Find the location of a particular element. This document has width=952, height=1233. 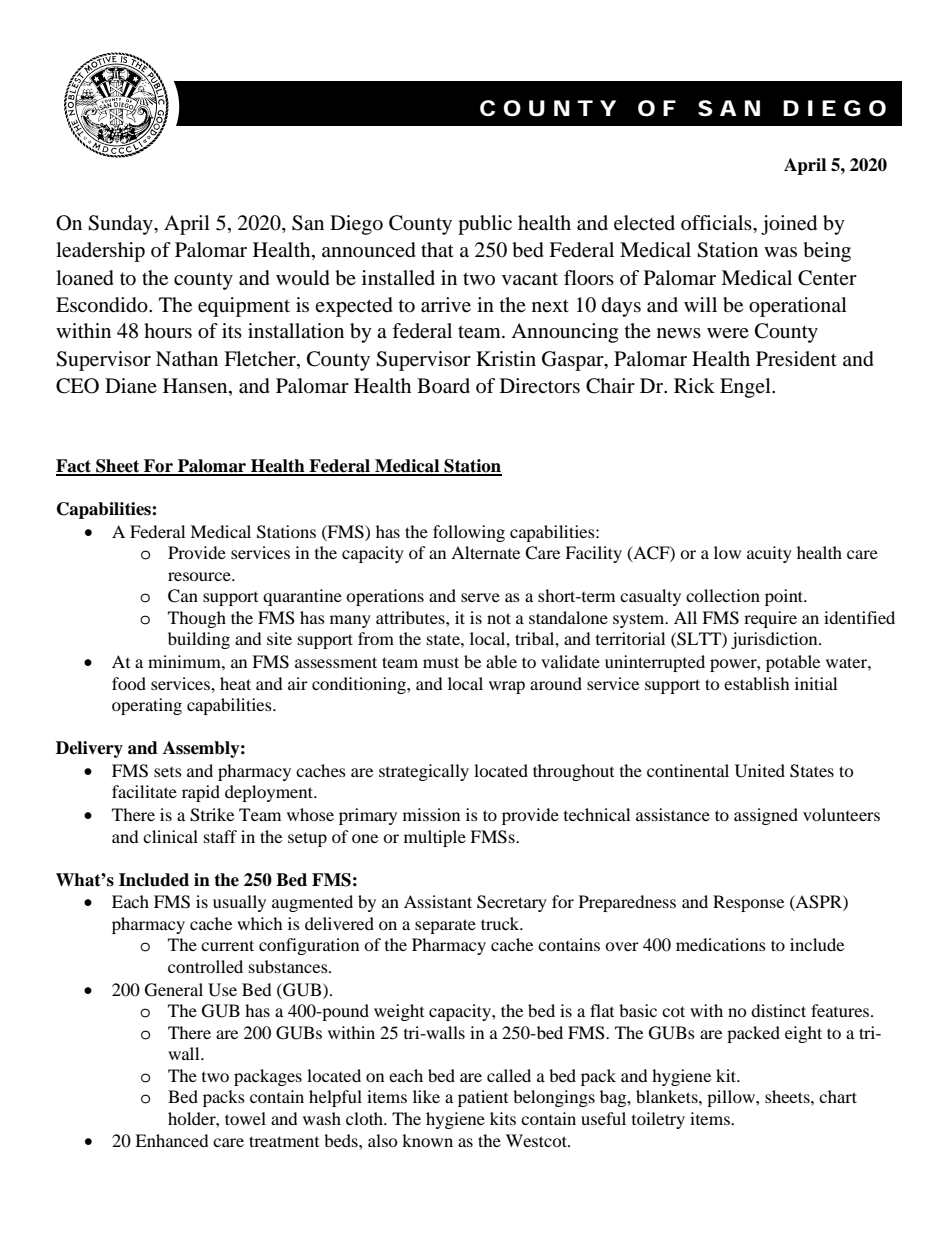

joined is located at coordinates (789, 225).
